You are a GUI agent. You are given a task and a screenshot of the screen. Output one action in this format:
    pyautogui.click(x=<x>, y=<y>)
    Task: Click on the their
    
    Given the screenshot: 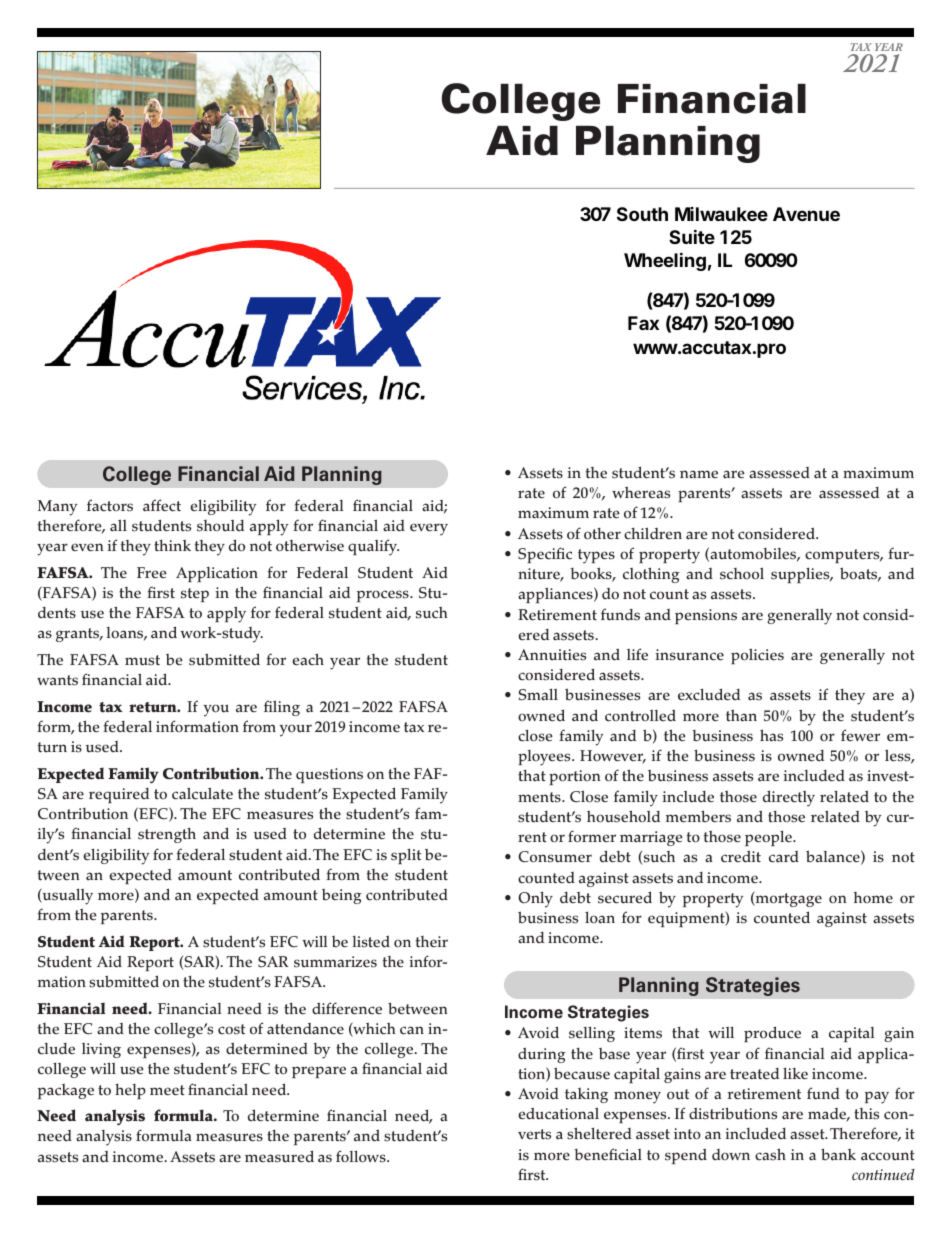 What is the action you would take?
    pyautogui.click(x=432, y=942)
